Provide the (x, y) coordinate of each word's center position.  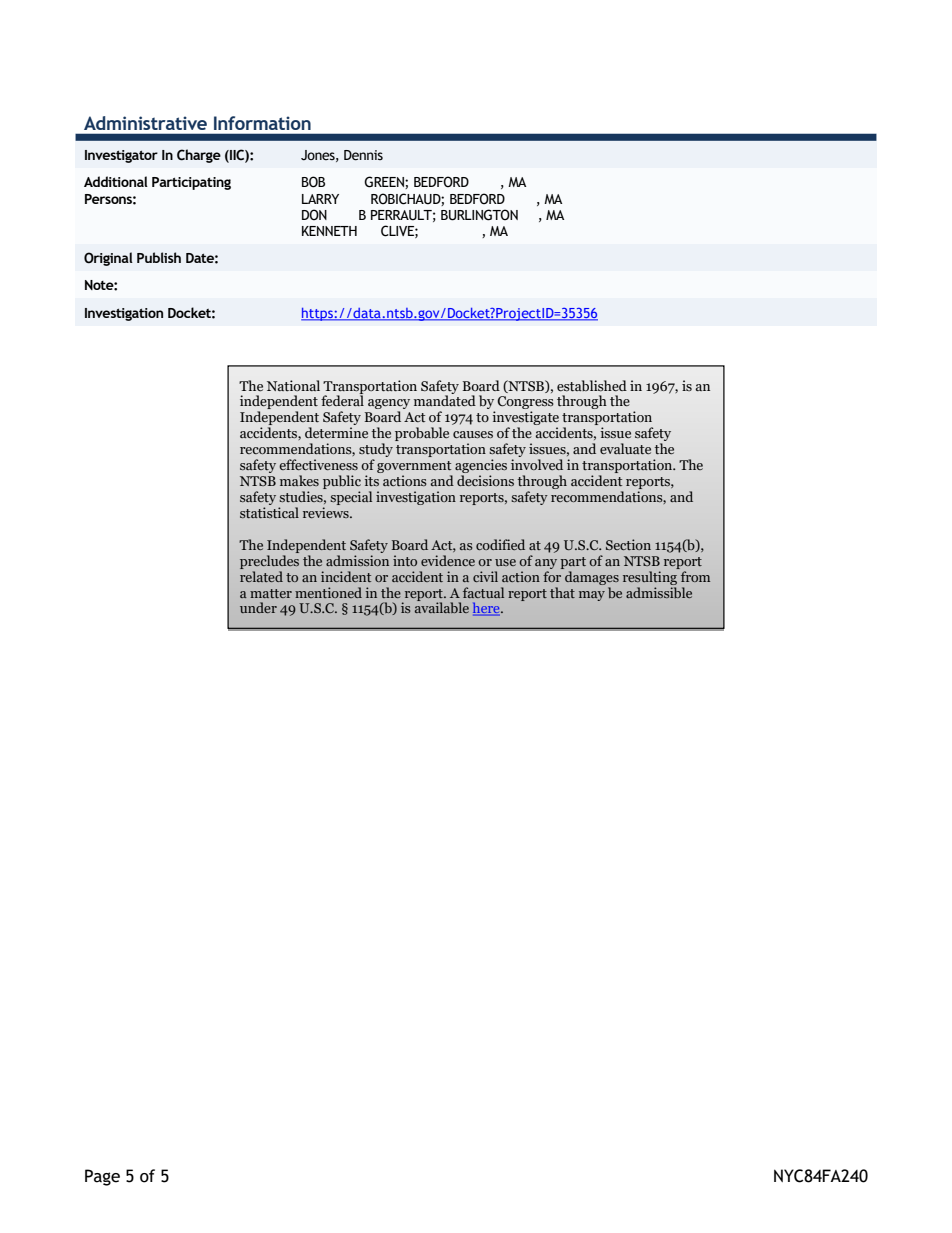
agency (389, 405)
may (592, 596)
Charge (199, 156)
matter (271, 593)
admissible (659, 591)
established (592, 386)
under (258, 607)
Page (102, 1177)
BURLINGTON (479, 215)
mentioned (328, 592)
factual (483, 592)
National (293, 385)
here (487, 609)
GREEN (385, 182)
